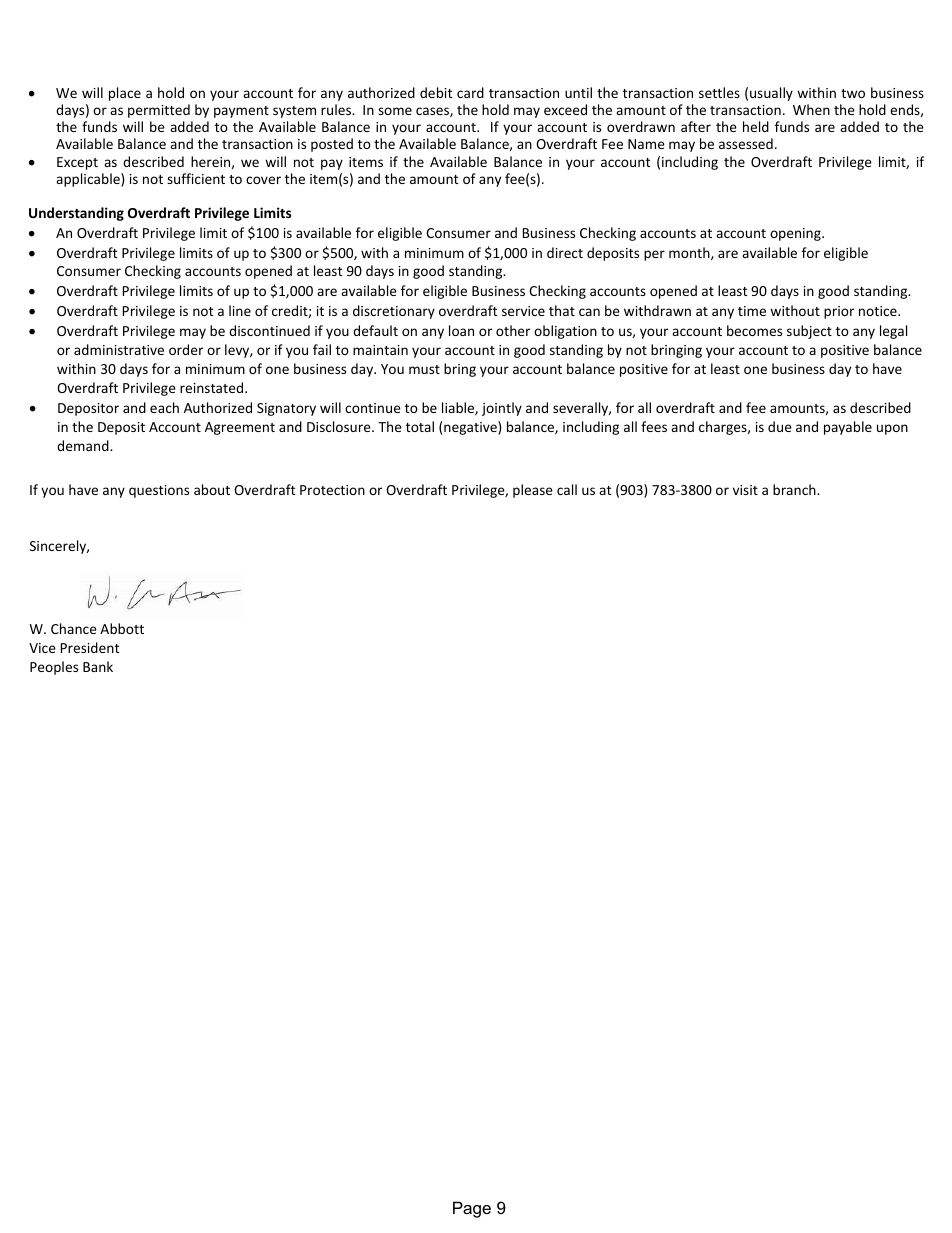 The width and height of the page is (952, 1233). Describe the element at coordinates (811, 109) in the page. I see `When` at that location.
